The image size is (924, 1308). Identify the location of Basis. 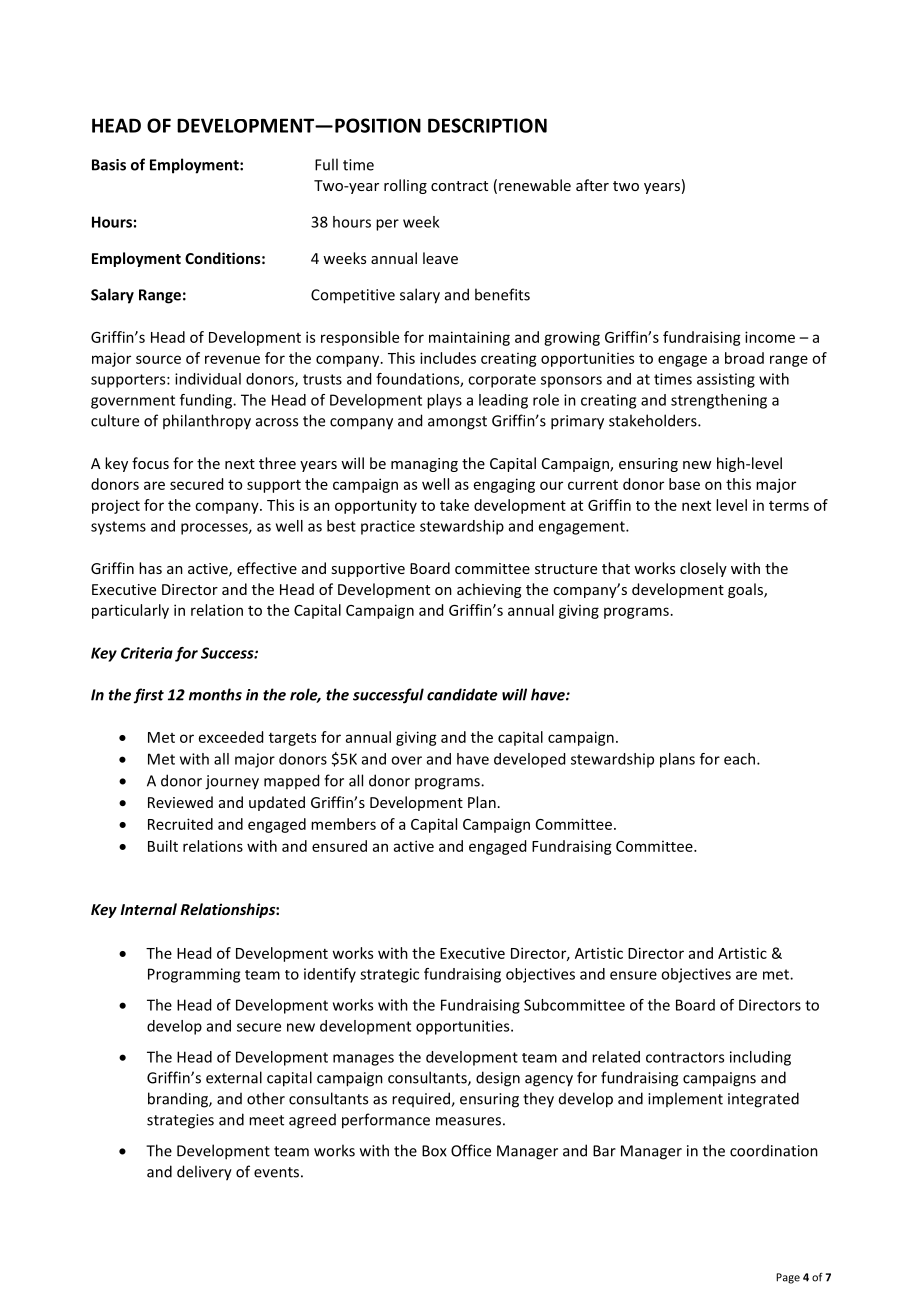
(109, 165).
